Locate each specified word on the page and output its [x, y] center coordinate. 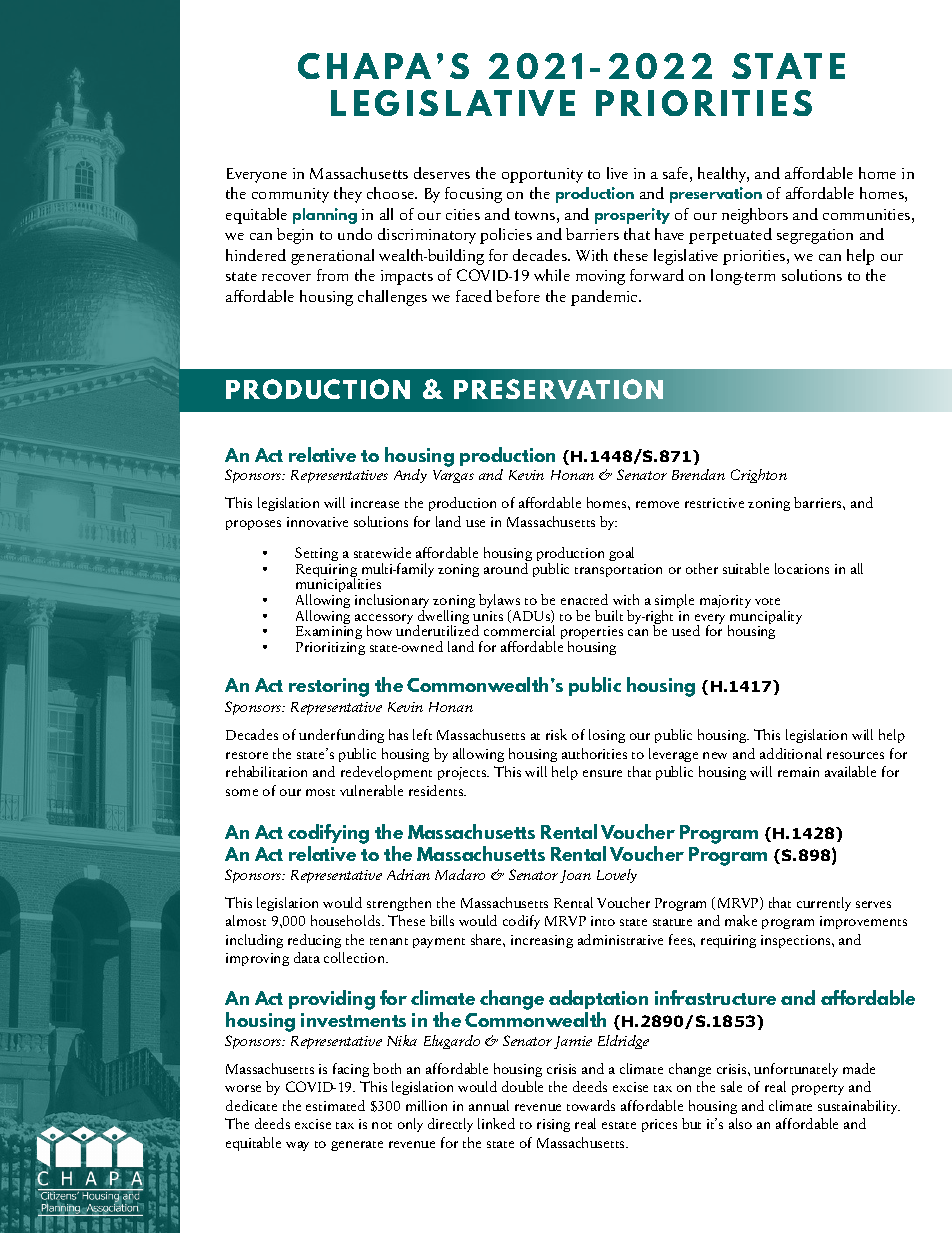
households [347, 920]
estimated [335, 1105]
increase [375, 503]
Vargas [453, 476]
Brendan [698, 474]
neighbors [755, 216]
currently [824, 904]
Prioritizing [330, 648]
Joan [575, 876]
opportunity [542, 175]
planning [325, 216]
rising [553, 1125]
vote [767, 601]
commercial [519, 630]
